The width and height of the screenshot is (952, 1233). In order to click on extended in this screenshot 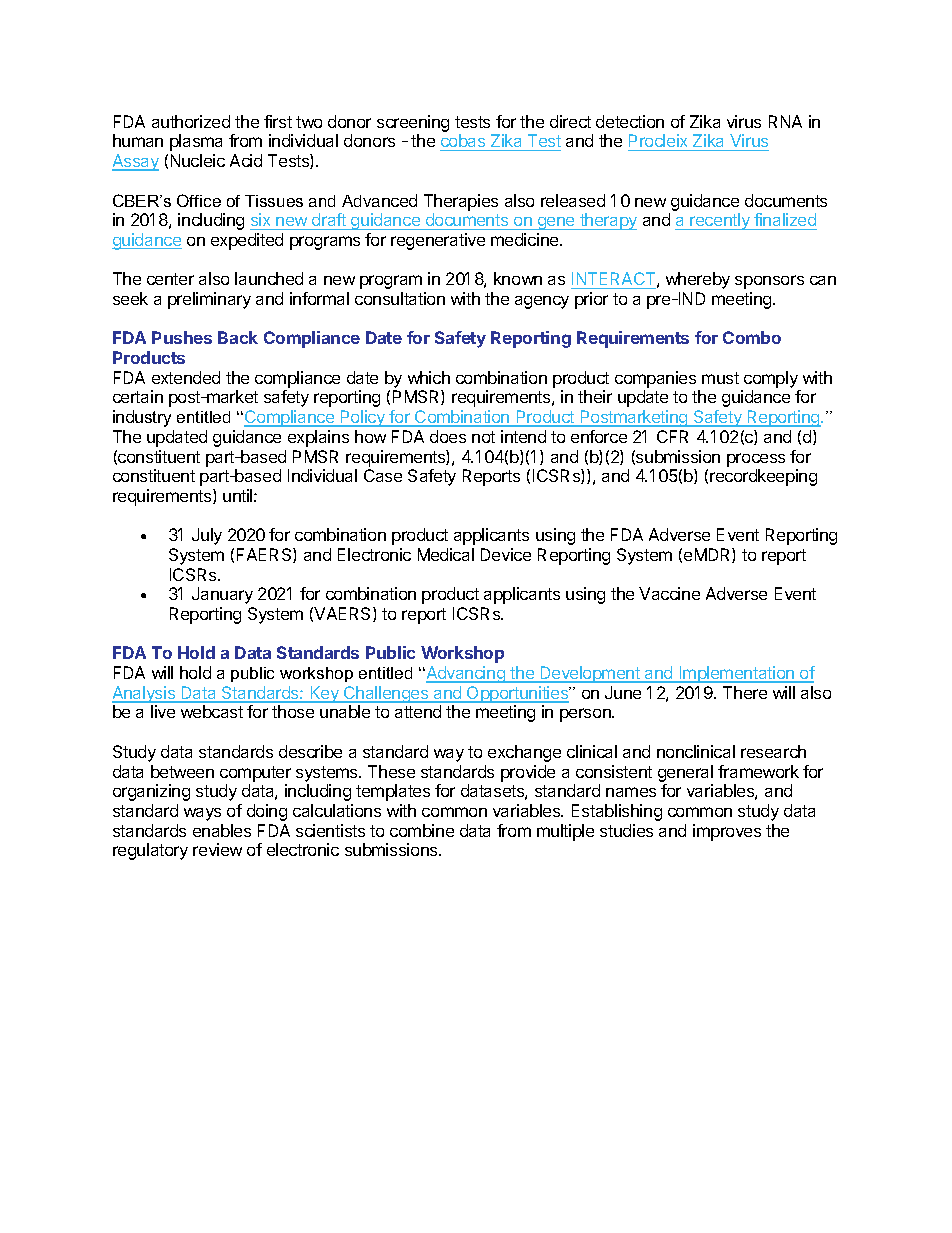, I will do `click(186, 377)`.
